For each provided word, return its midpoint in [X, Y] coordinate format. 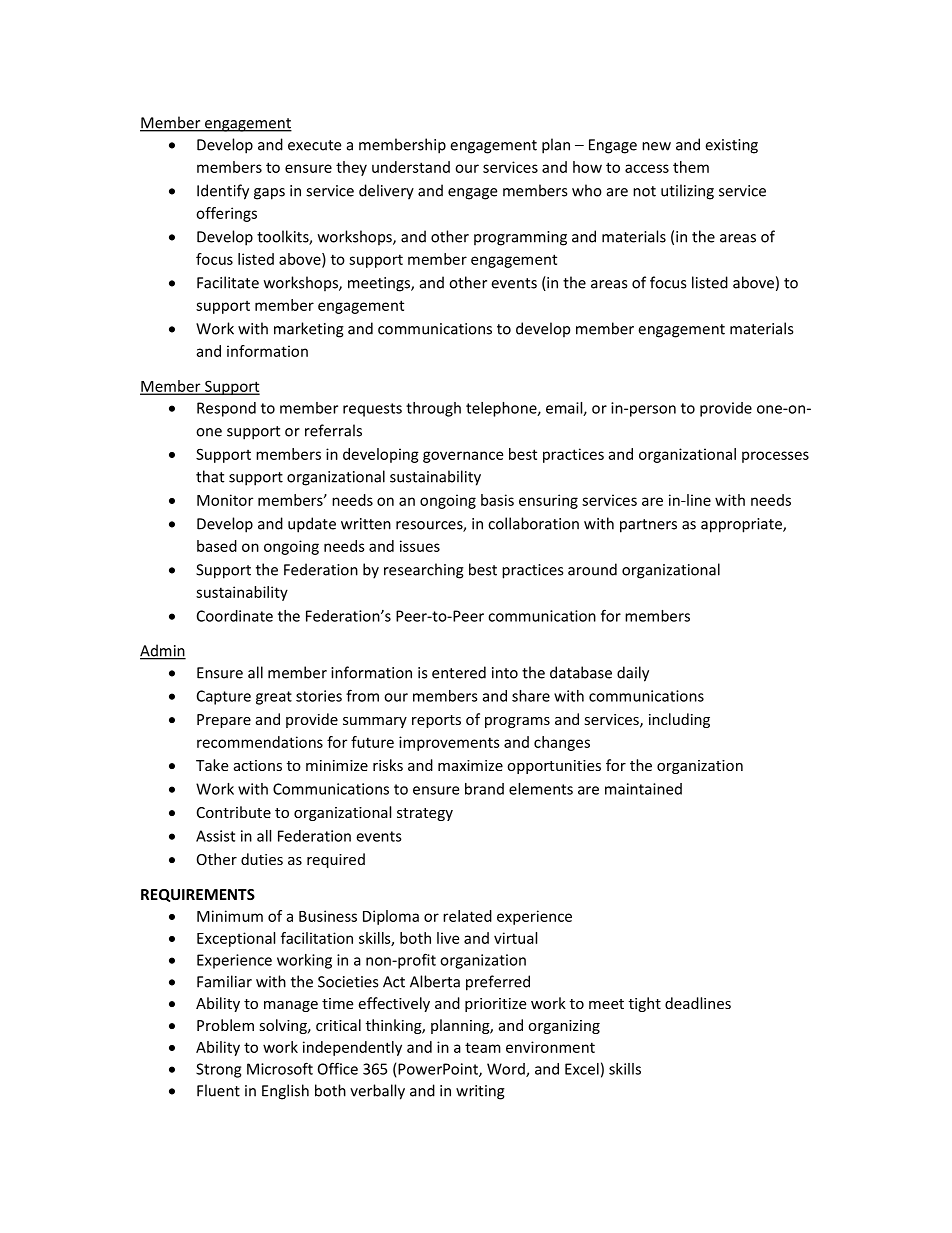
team [483, 1047]
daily [633, 674]
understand [411, 167]
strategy [425, 814]
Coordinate [235, 616]
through [433, 409]
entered [459, 672]
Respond [226, 409]
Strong [218, 1070]
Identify [223, 192]
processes [775, 457]
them [691, 167]
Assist [215, 836]
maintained [643, 789]
